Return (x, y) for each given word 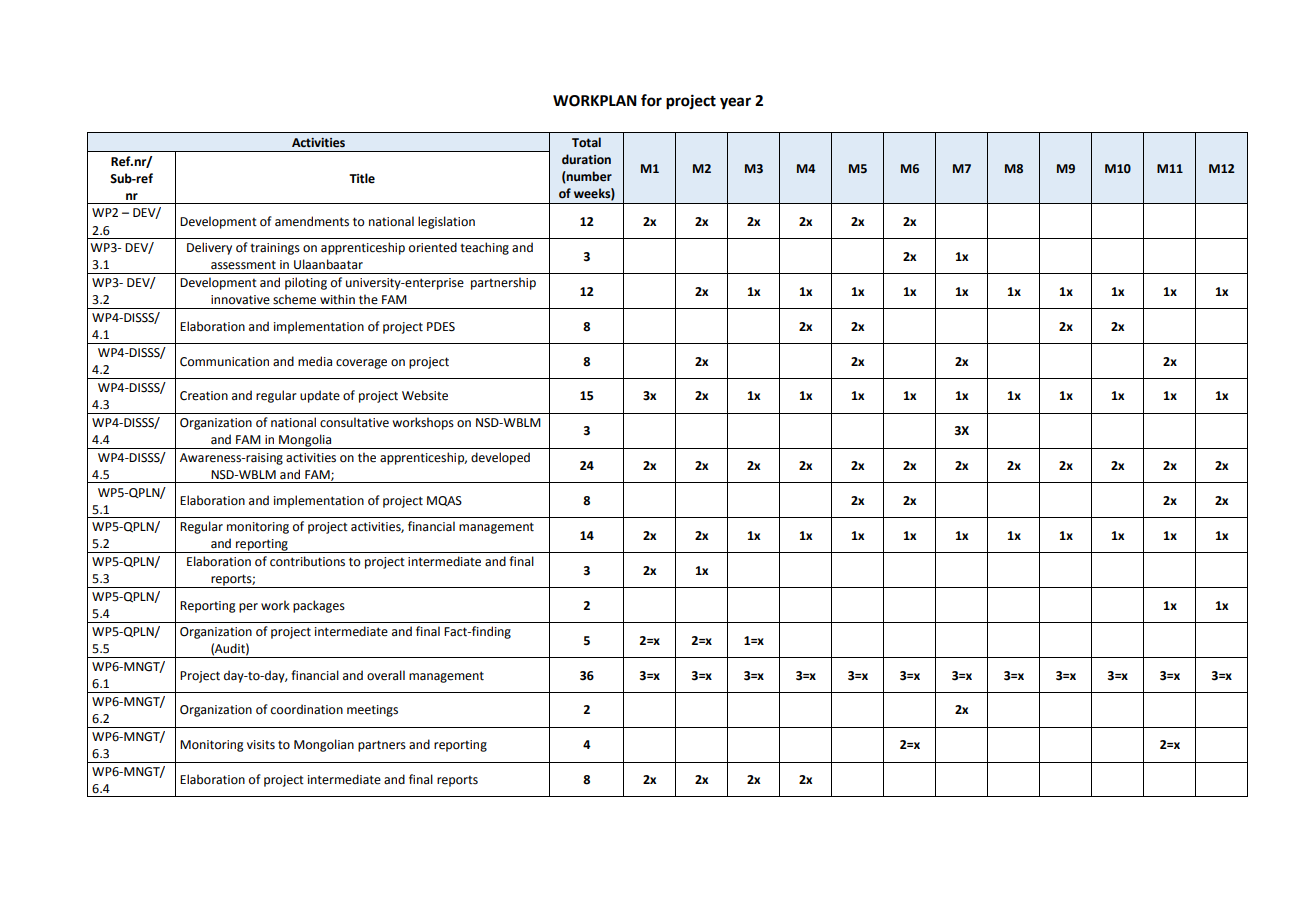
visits (261, 745)
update (320, 396)
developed (500, 458)
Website (425, 395)
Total (586, 142)
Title (362, 178)
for (651, 100)
